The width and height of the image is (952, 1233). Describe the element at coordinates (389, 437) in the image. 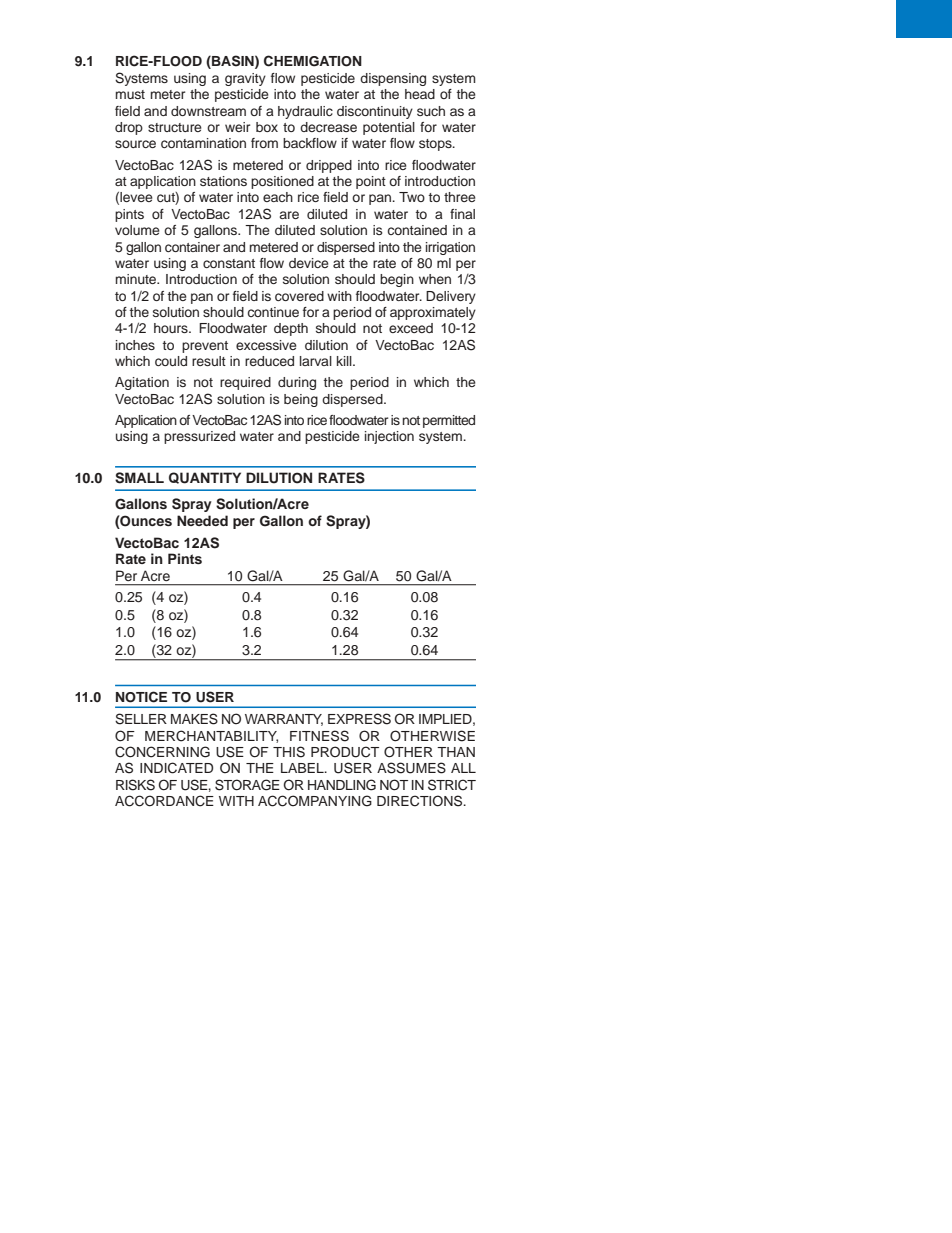

I see `injection` at that location.
